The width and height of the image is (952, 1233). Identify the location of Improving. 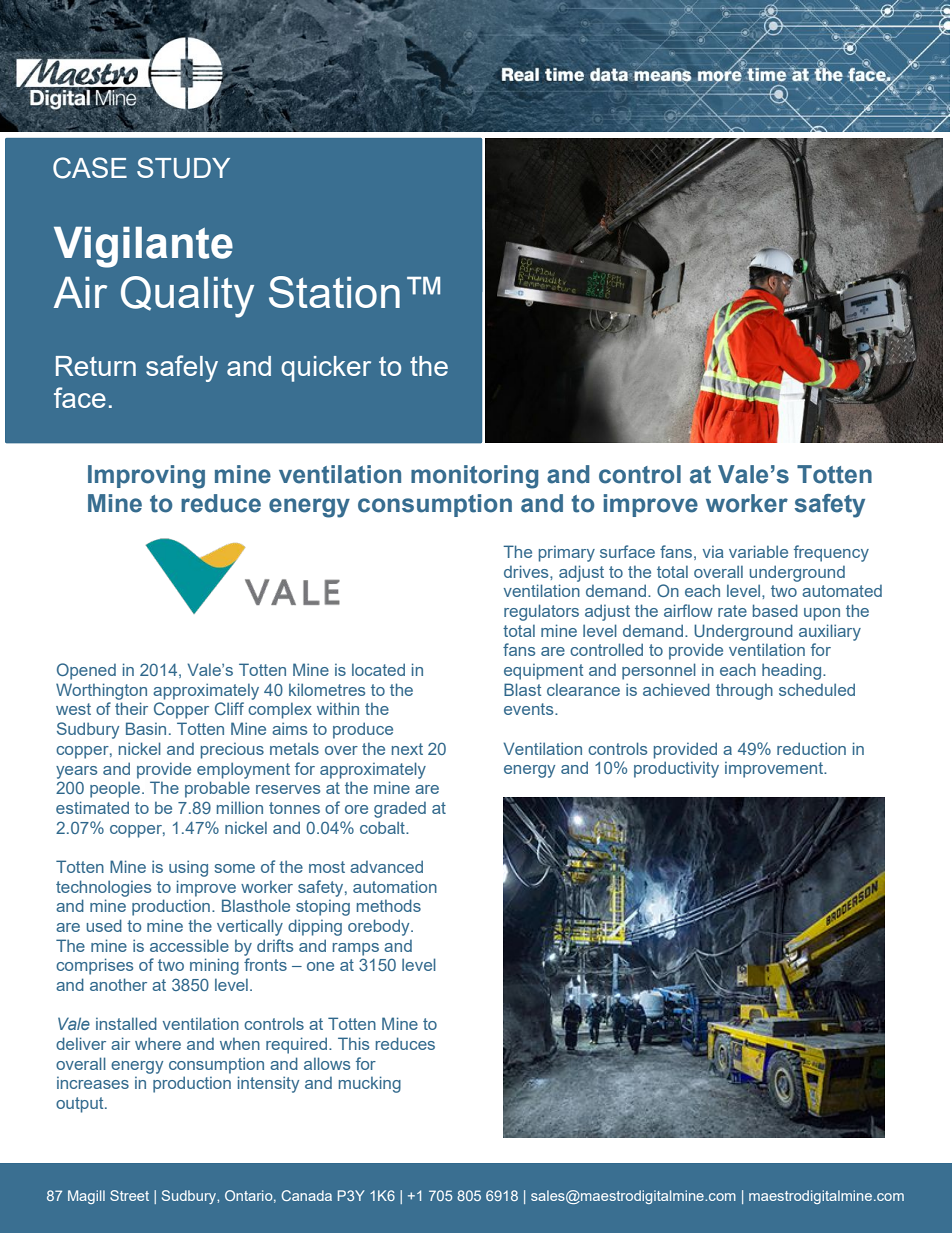
(146, 477).
